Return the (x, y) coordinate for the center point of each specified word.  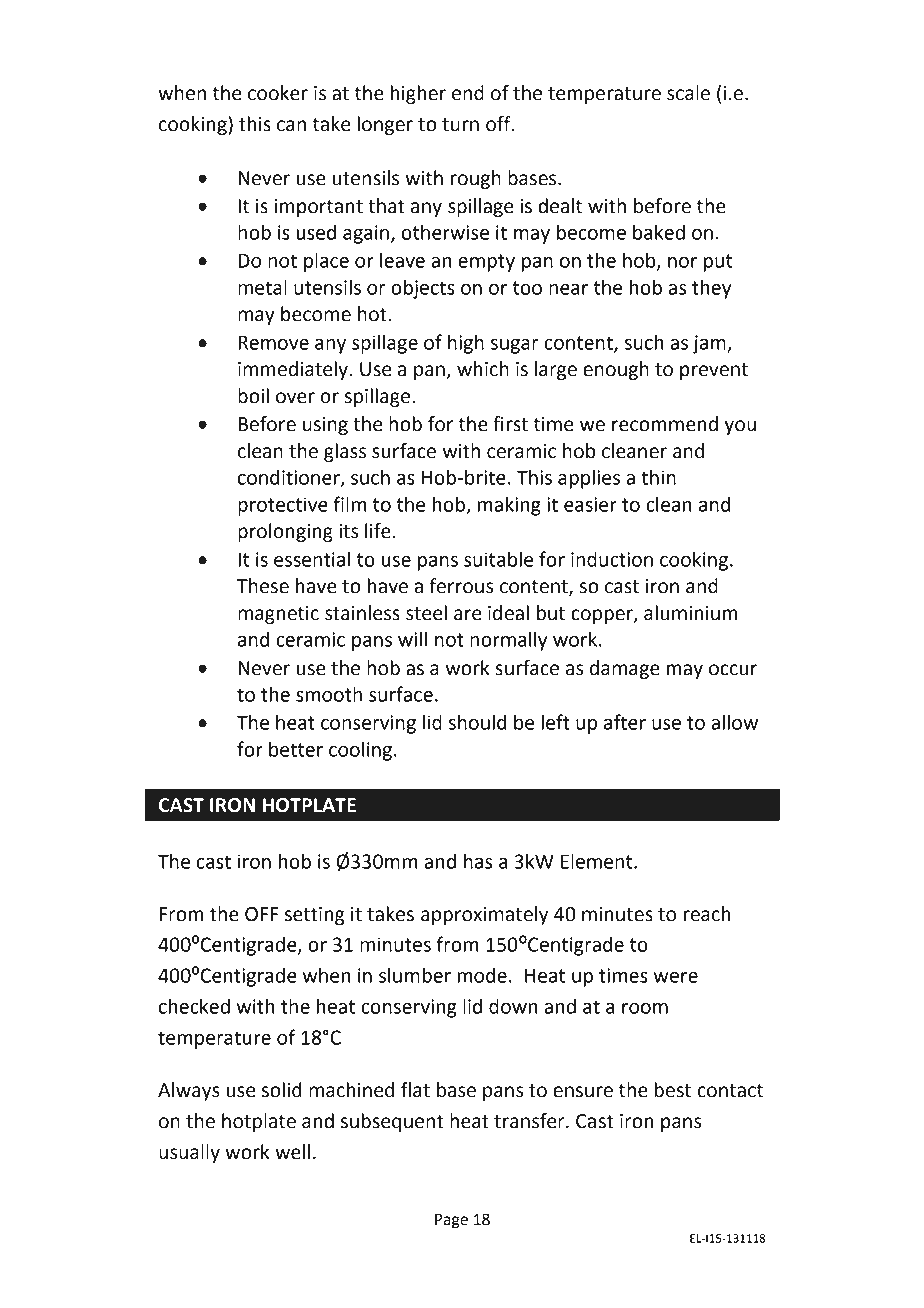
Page (451, 1221)
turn (460, 125)
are (468, 615)
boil (253, 396)
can (291, 126)
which (483, 369)
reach (707, 914)
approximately (484, 915)
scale (688, 93)
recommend (665, 424)
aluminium (690, 613)
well (292, 1152)
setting (315, 916)
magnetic (278, 615)
